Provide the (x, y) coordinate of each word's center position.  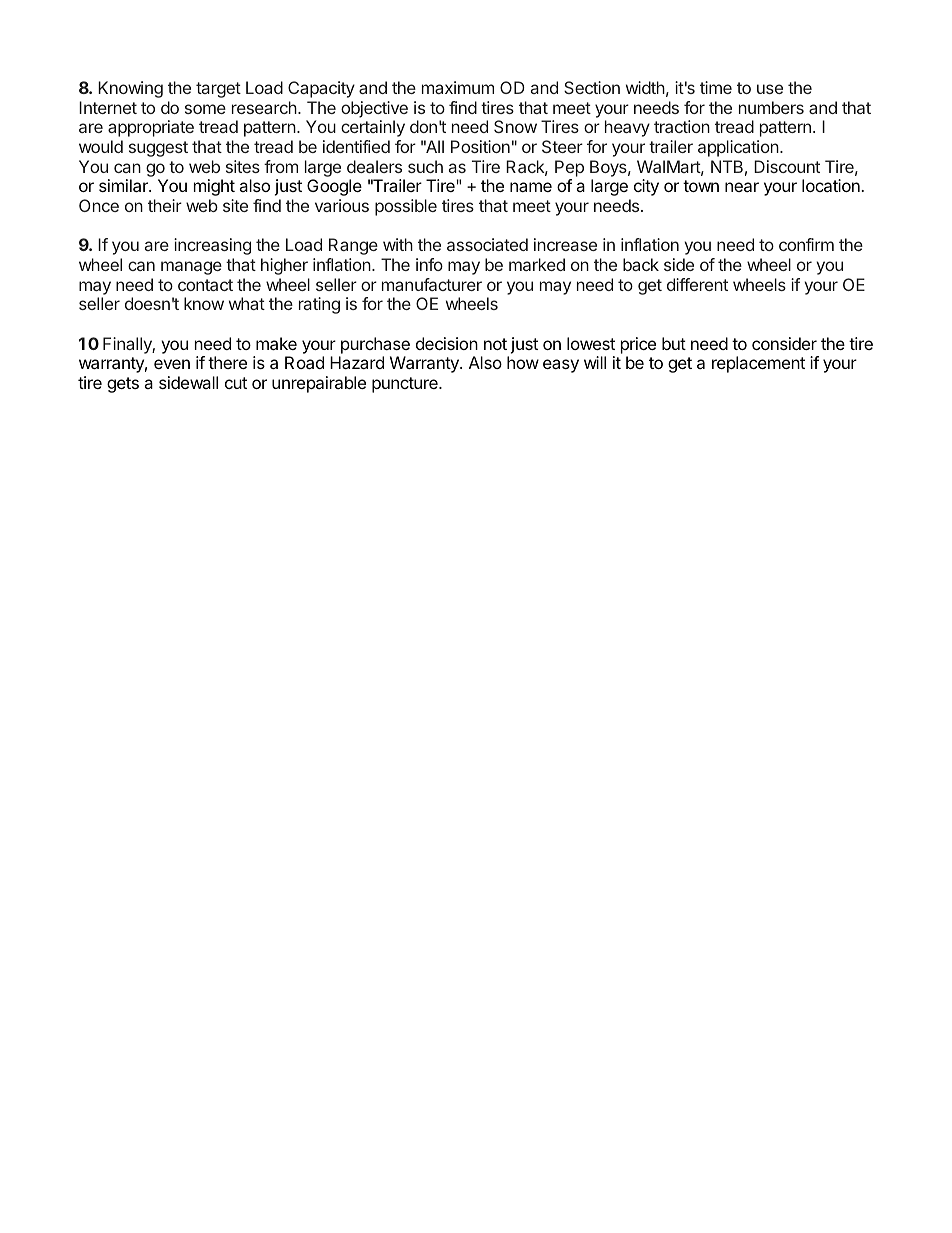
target (218, 90)
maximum (458, 87)
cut (236, 383)
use (770, 89)
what (247, 303)
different (697, 284)
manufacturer (432, 284)
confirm (806, 244)
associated (487, 244)
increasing (212, 246)
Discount (787, 166)
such (425, 166)
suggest (158, 149)
